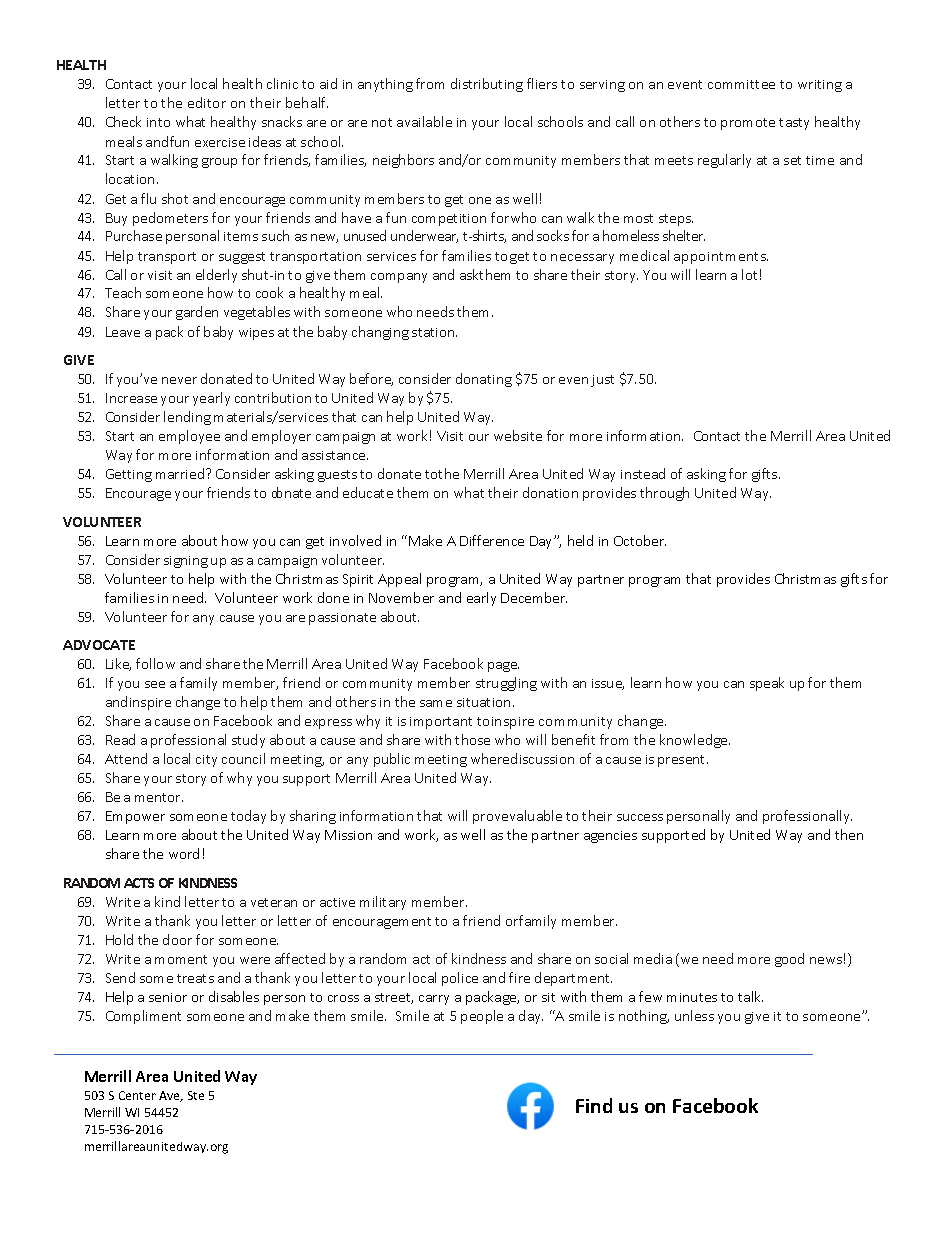 This image has height=1233, width=952. I want to click on those, so click(472, 739).
